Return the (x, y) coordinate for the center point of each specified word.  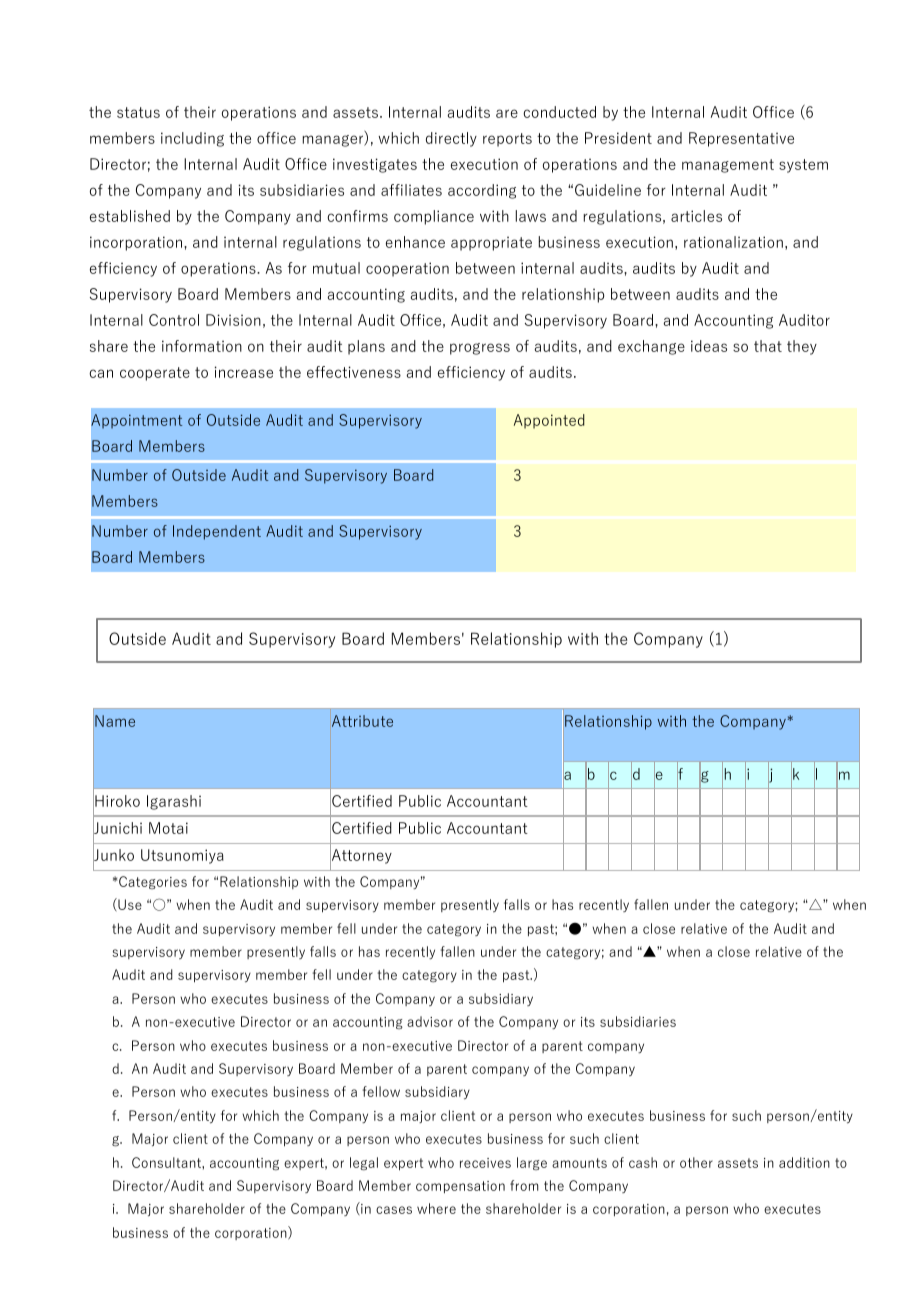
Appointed (549, 421)
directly (451, 139)
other (696, 1162)
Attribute (362, 721)
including (192, 139)
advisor (430, 1021)
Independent (217, 532)
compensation (460, 1187)
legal (364, 1164)
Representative (741, 139)
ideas (709, 346)
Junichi (117, 828)
